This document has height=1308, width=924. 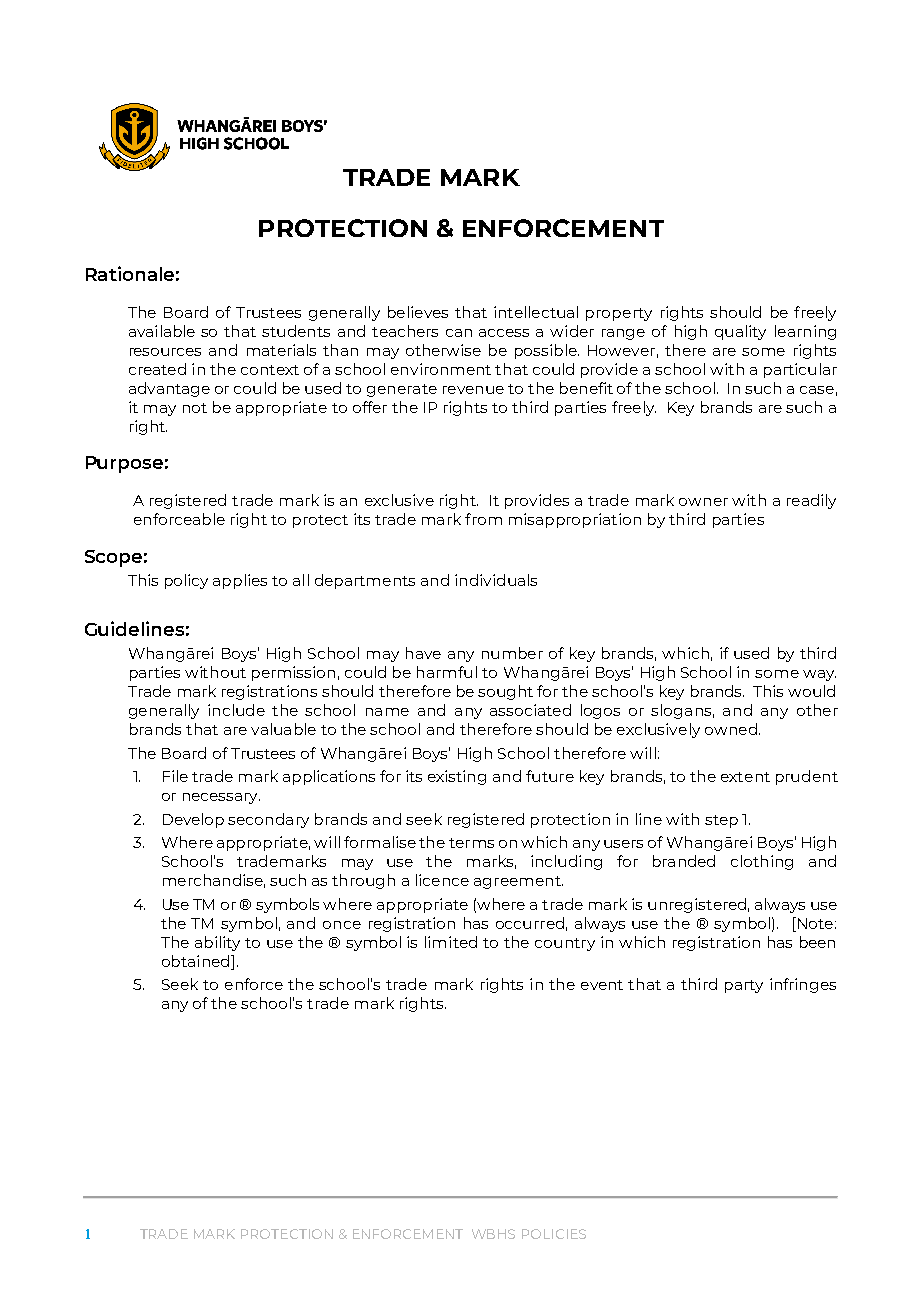 What do you see at coordinates (281, 350) in the document?
I see `materials` at bounding box center [281, 350].
